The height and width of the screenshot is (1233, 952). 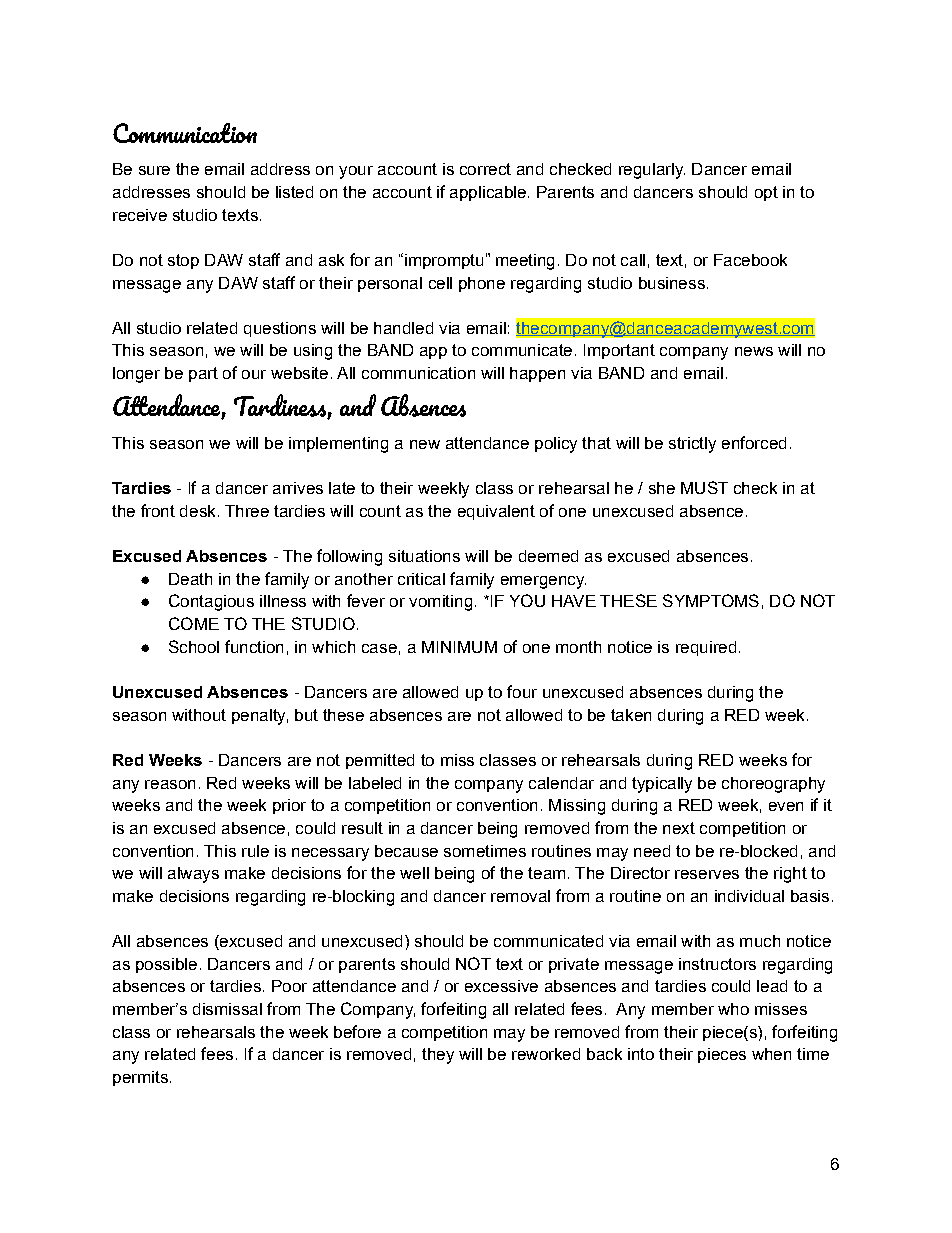 I want to click on permits, so click(x=140, y=1078).
